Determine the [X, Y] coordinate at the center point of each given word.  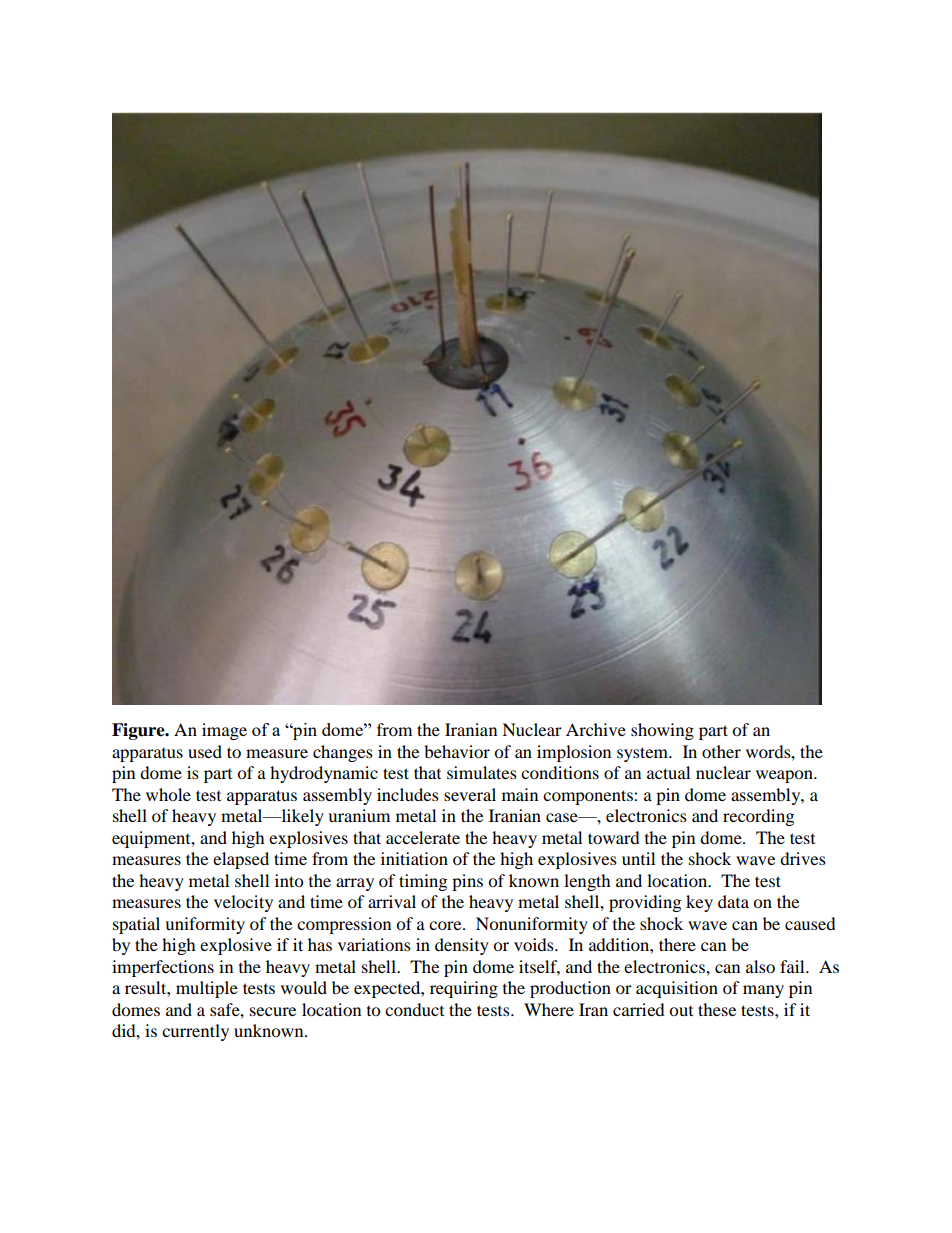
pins [467, 882]
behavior [457, 751]
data [733, 901]
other [721, 751]
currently [195, 1032]
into [289, 880]
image [224, 731]
